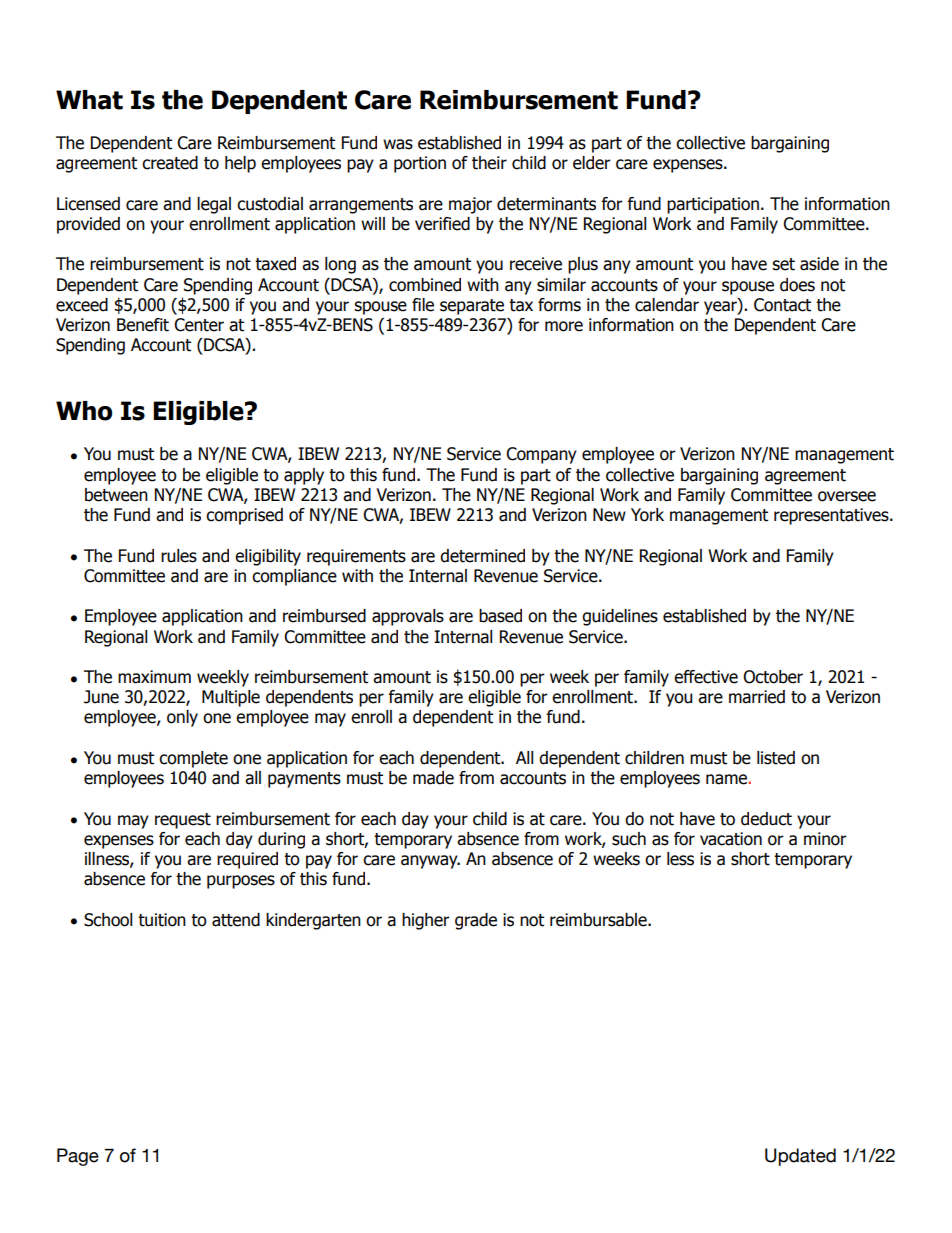  I want to click on based, so click(500, 616).
